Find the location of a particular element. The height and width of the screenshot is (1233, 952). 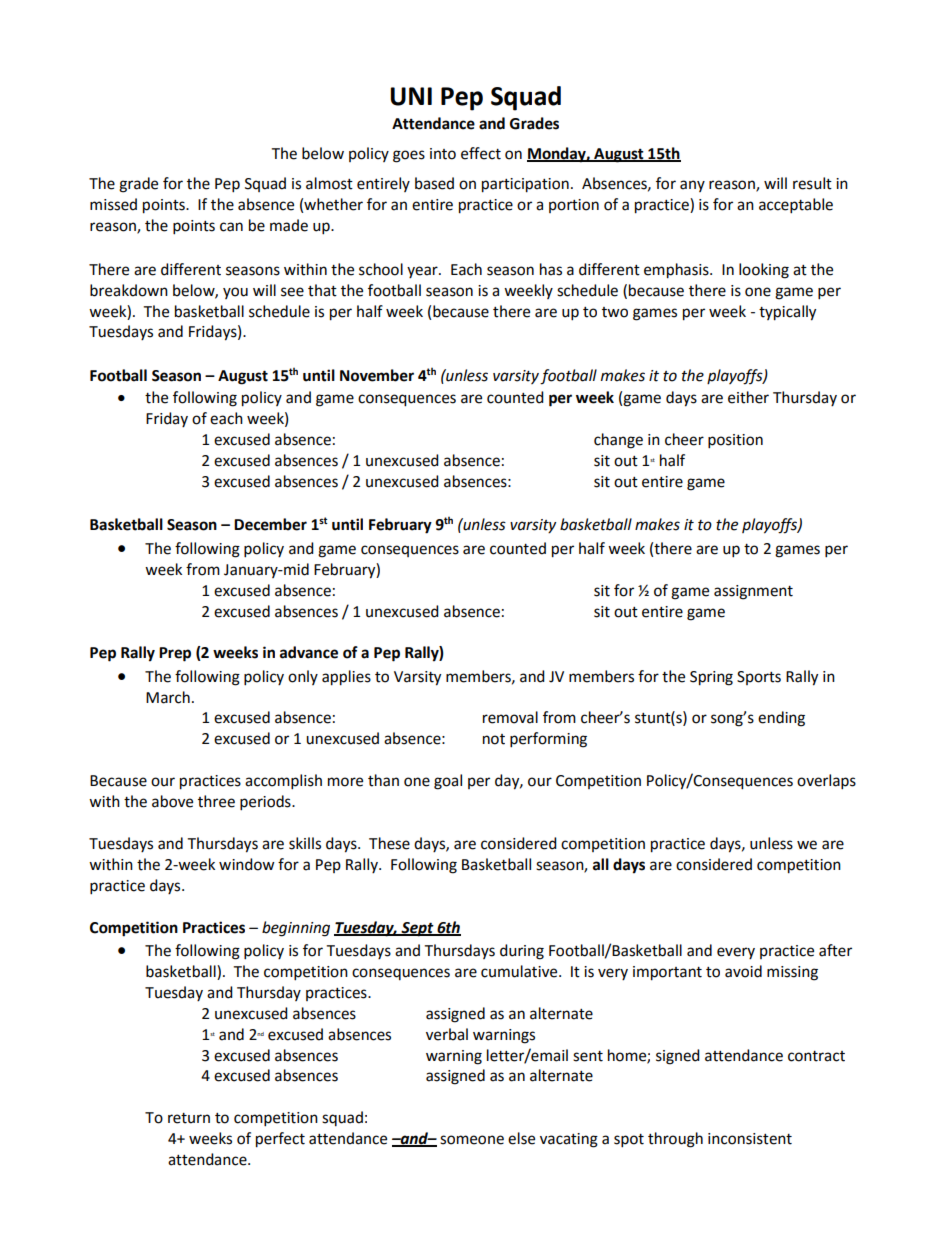

effect is located at coordinates (481, 153).
